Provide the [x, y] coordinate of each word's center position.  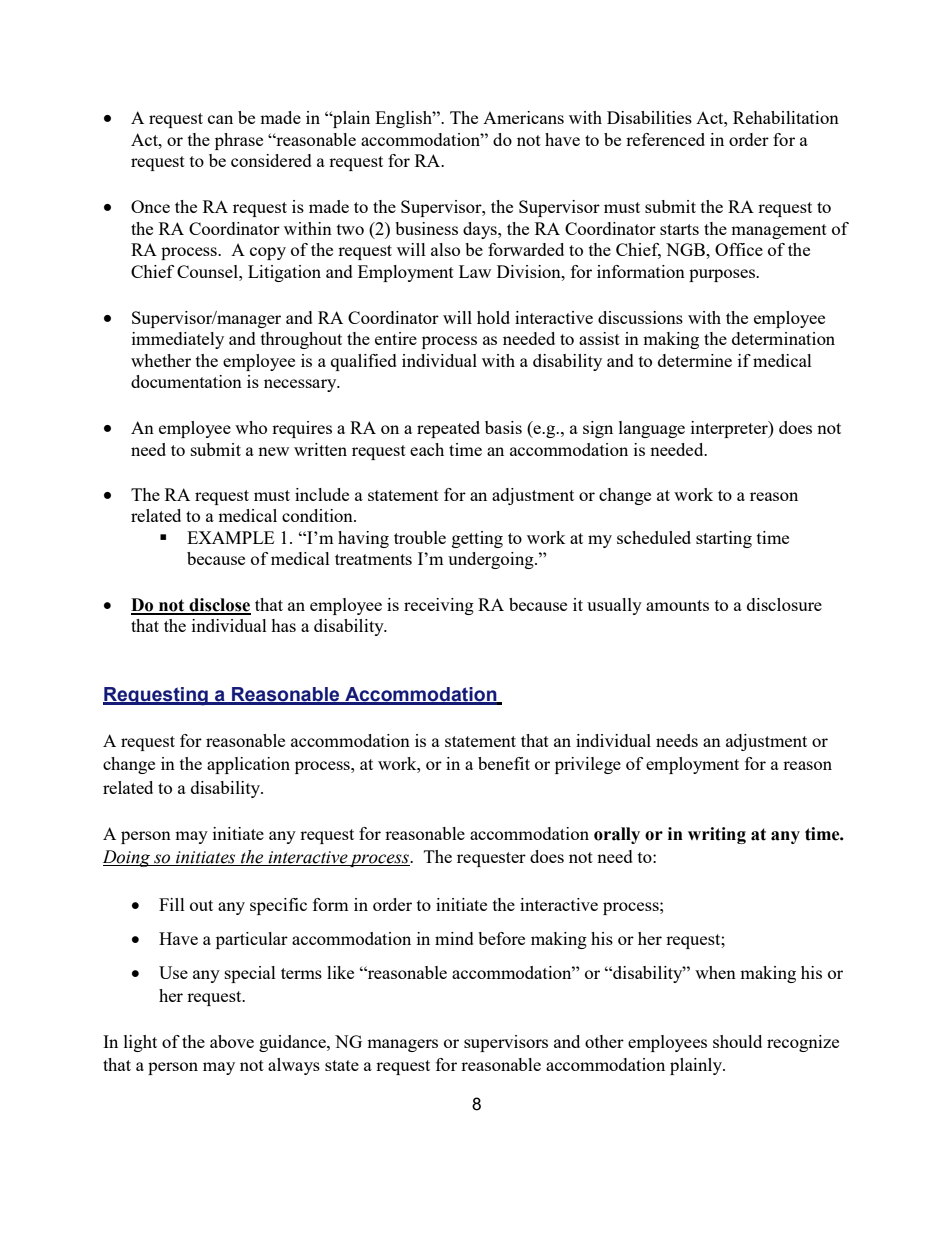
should [737, 1041]
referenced [665, 139]
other [604, 1041]
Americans [523, 117]
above [232, 1041]
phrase [239, 141]
